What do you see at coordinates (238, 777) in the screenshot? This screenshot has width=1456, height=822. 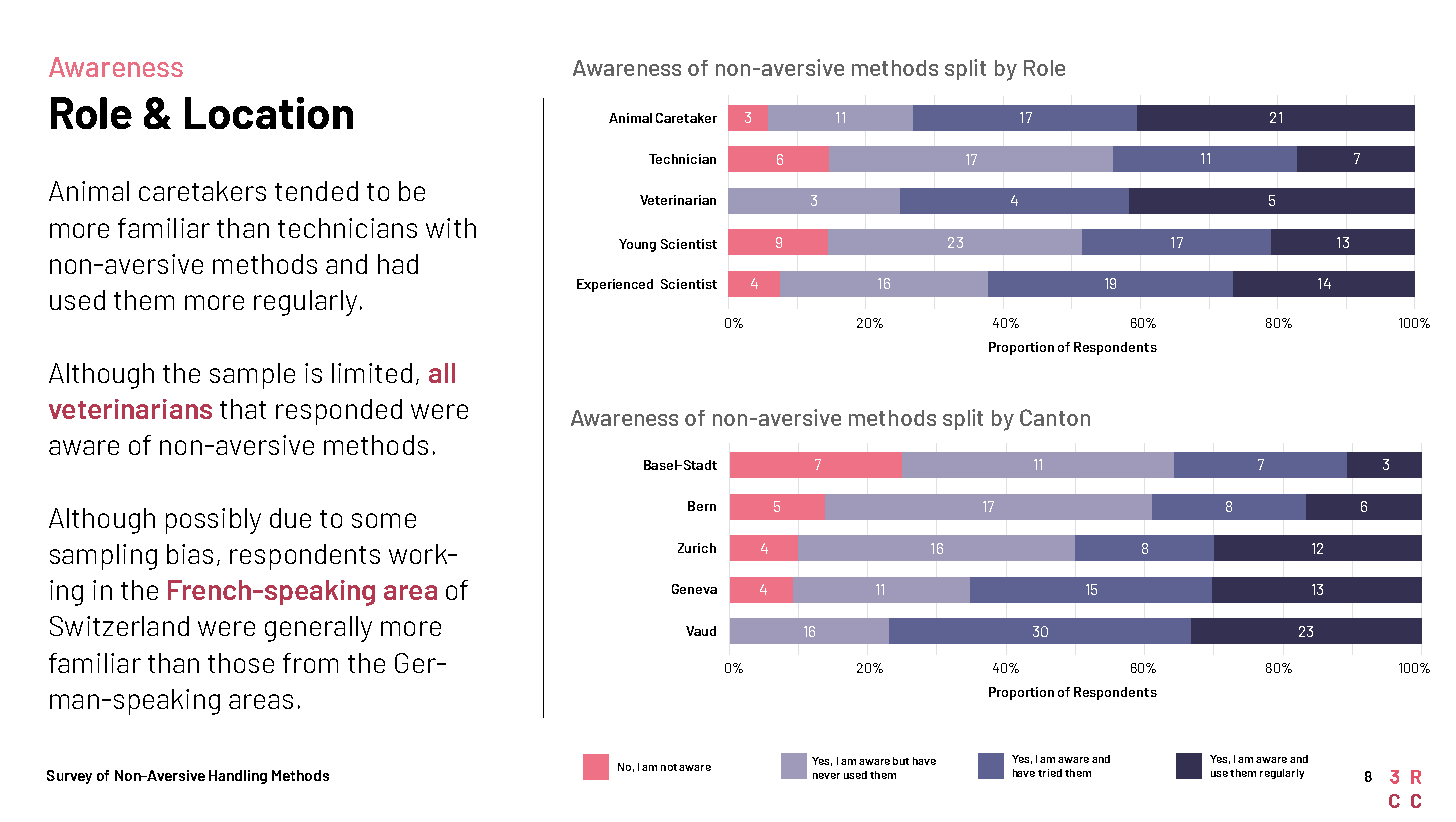 I see `Handling` at bounding box center [238, 777].
